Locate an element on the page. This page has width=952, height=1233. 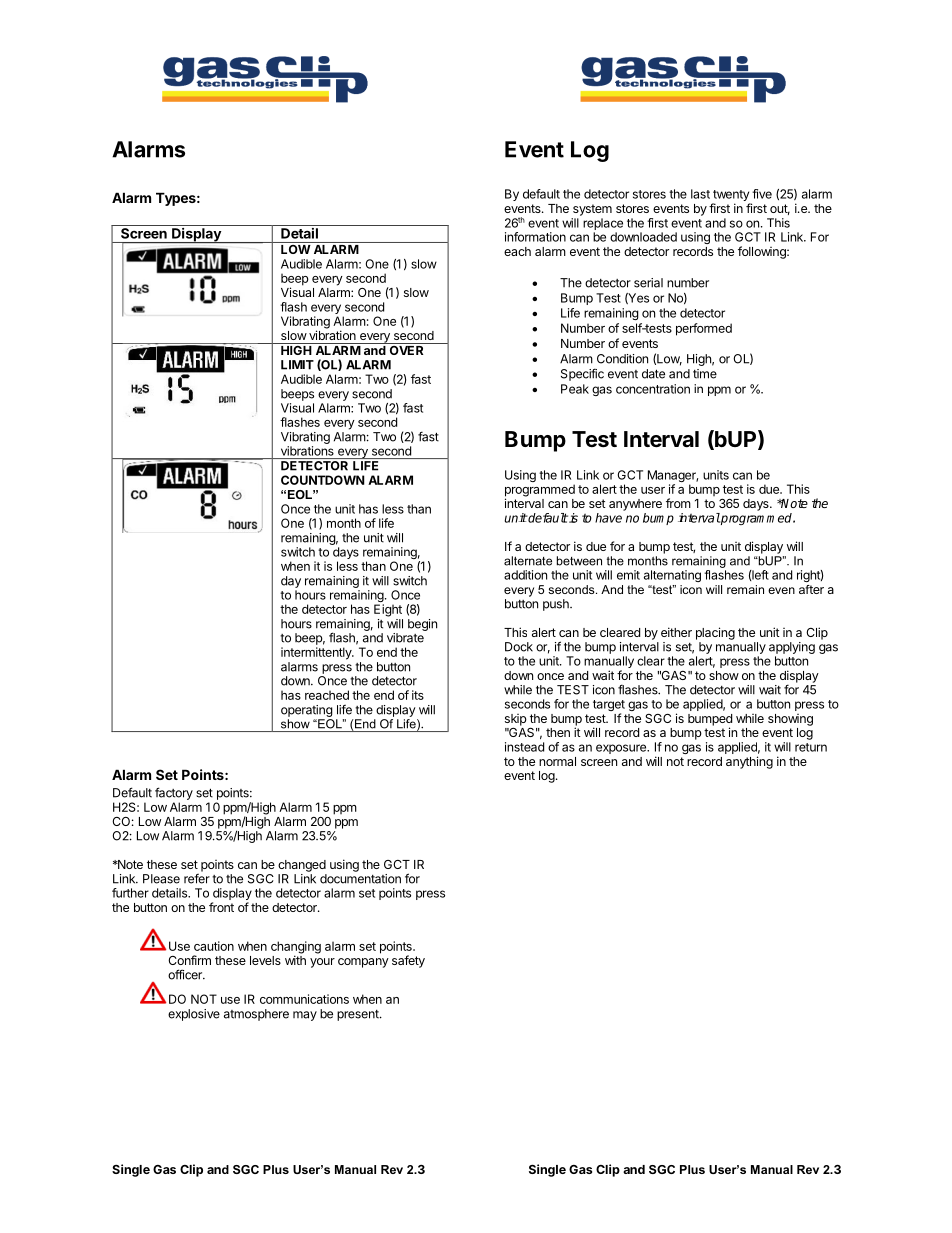
begin is located at coordinates (422, 625).
